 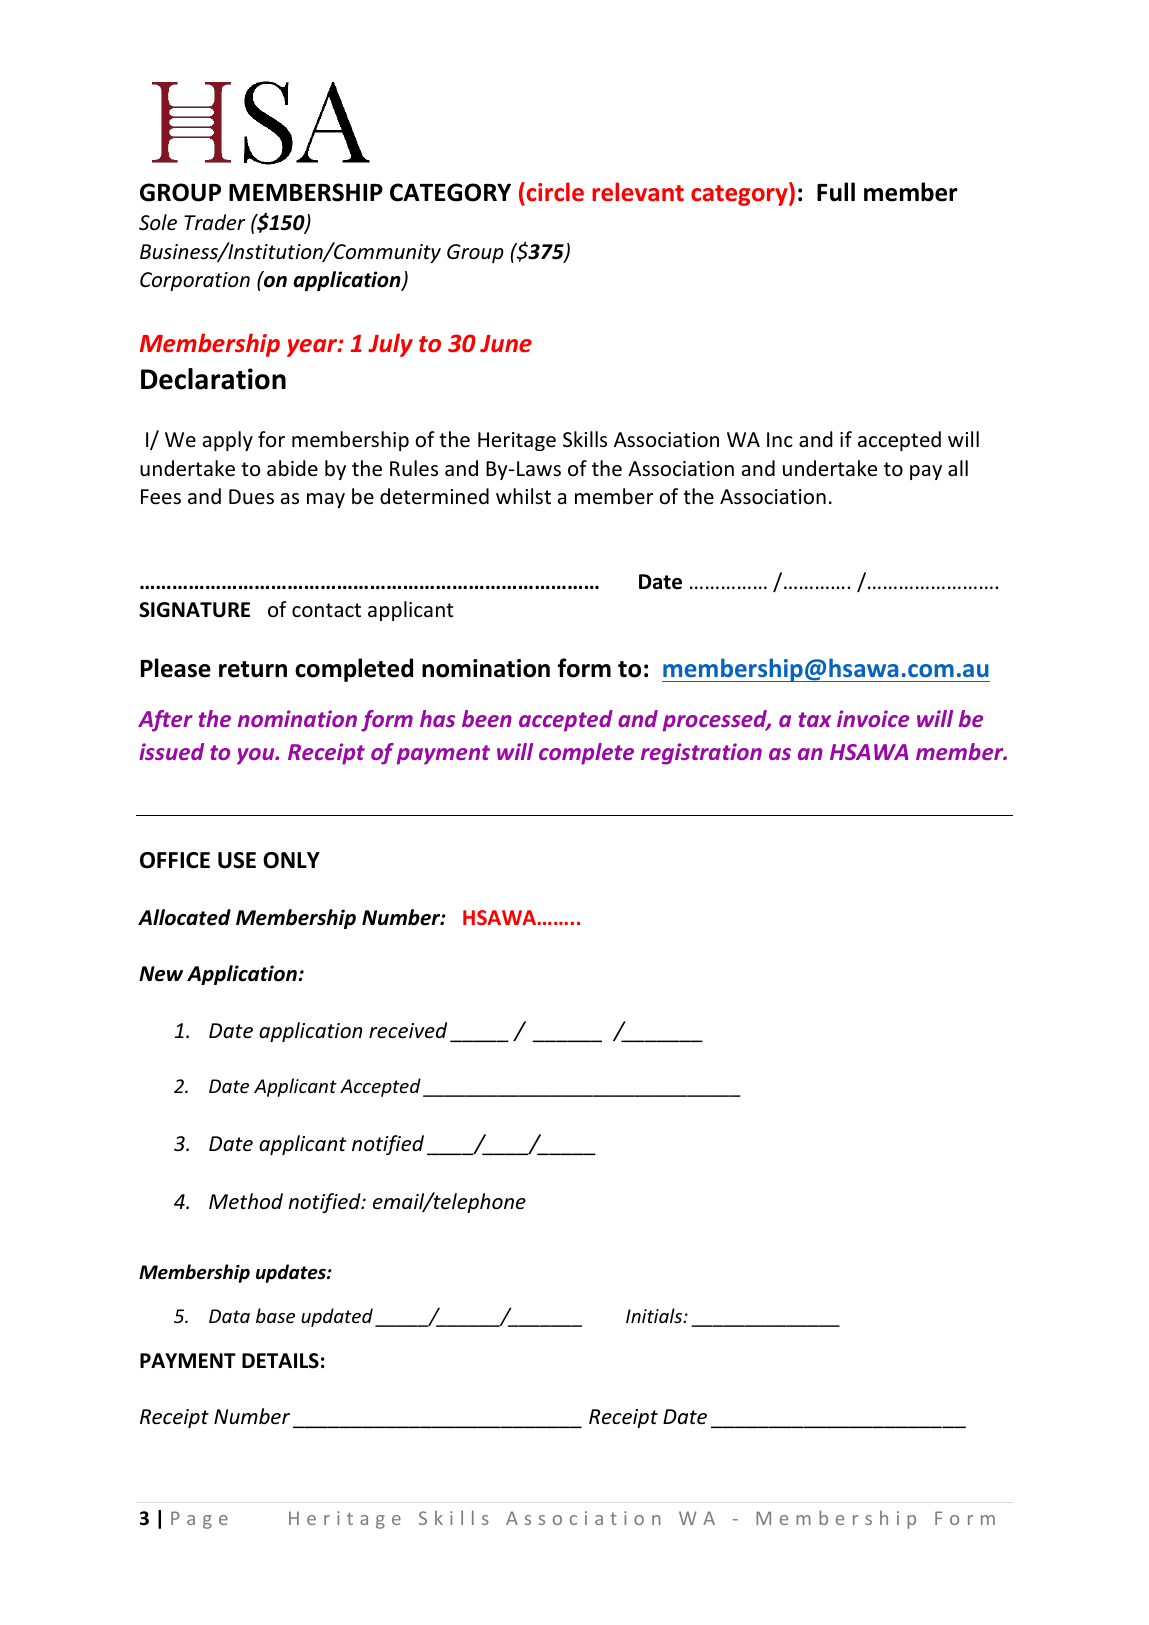 I want to click on tax, so click(x=815, y=719).
